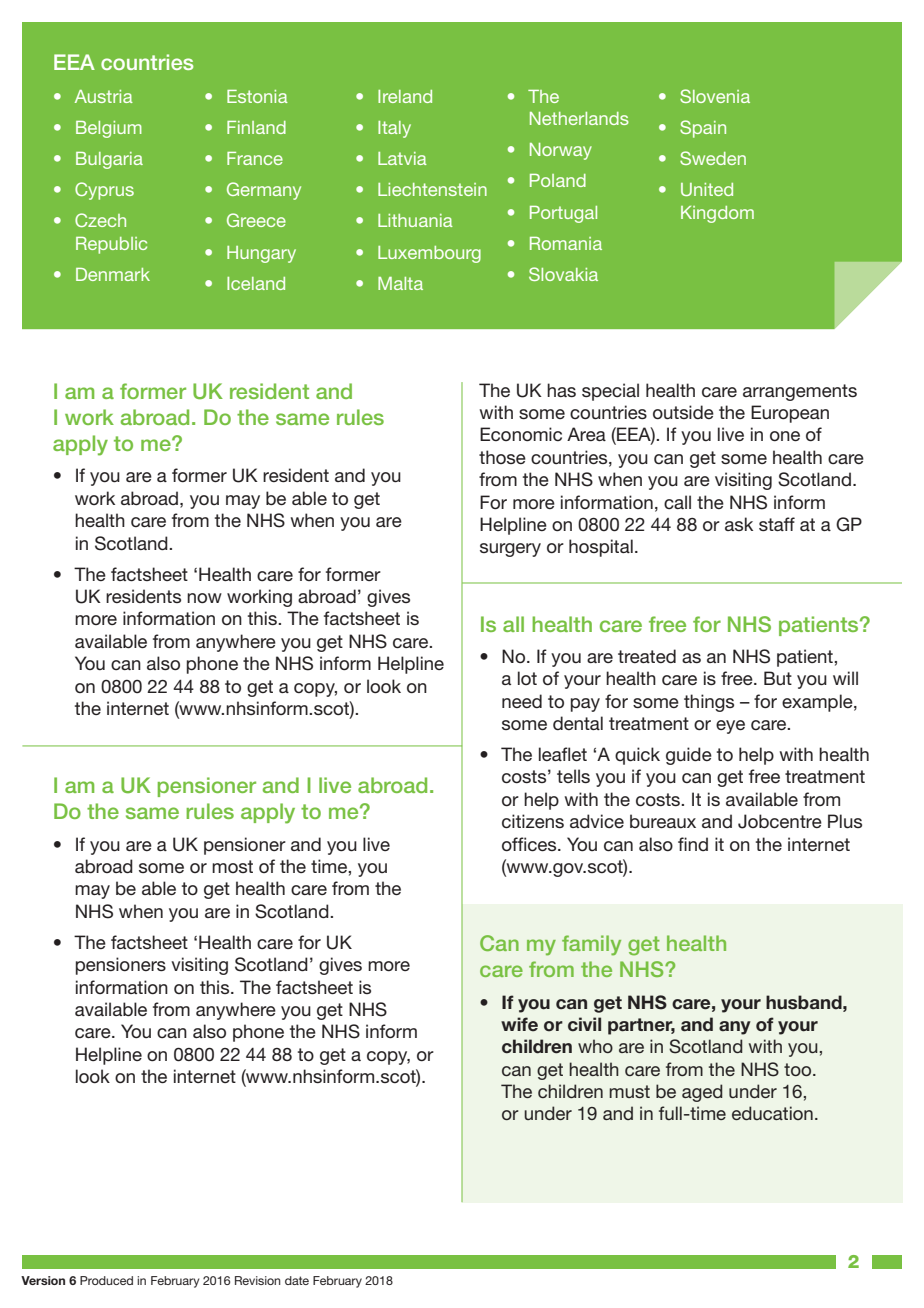 The height and width of the screenshot is (1308, 924). Describe the element at coordinates (394, 129) in the screenshot. I see `Italy` at that location.
